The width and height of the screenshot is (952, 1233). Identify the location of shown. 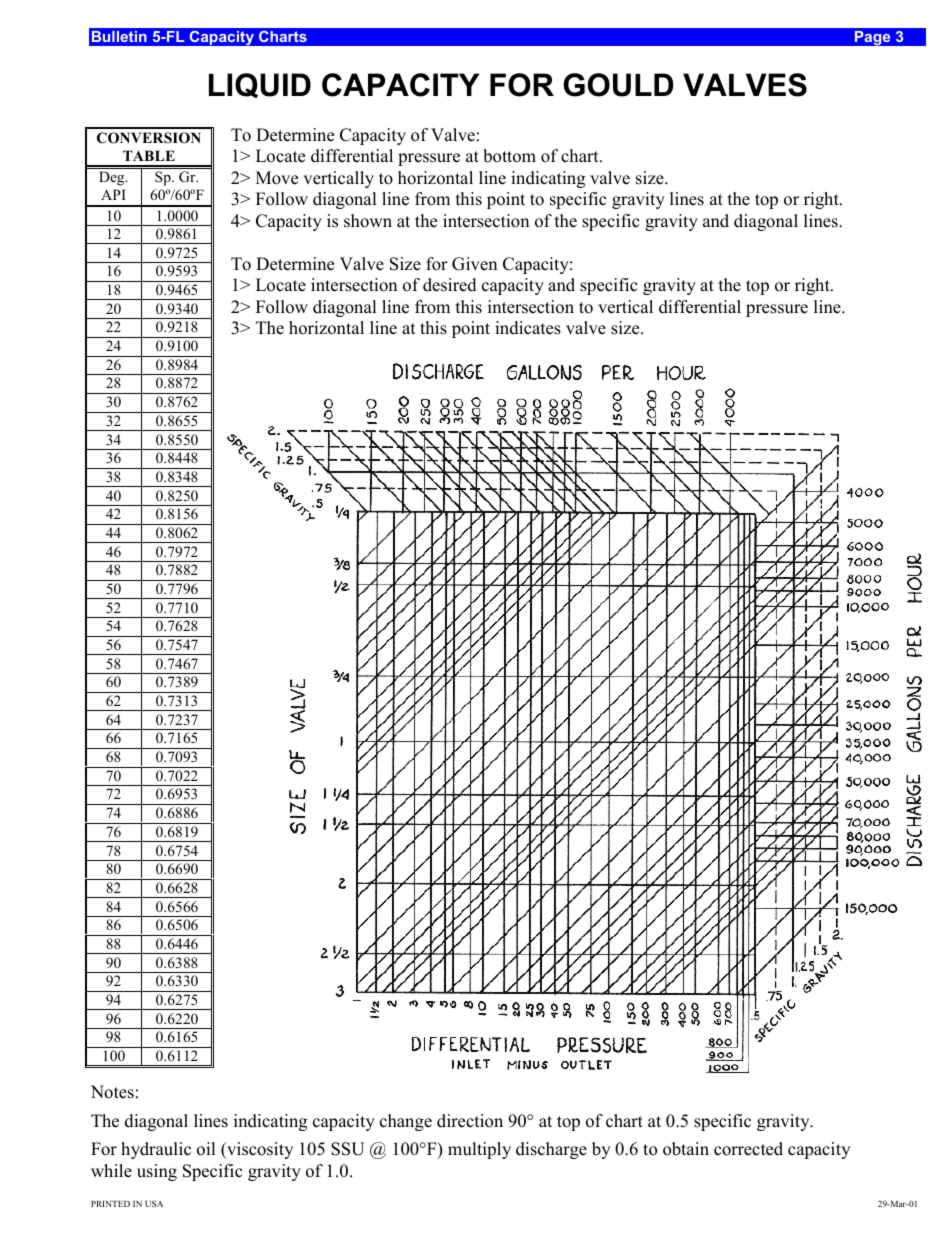
(368, 221).
